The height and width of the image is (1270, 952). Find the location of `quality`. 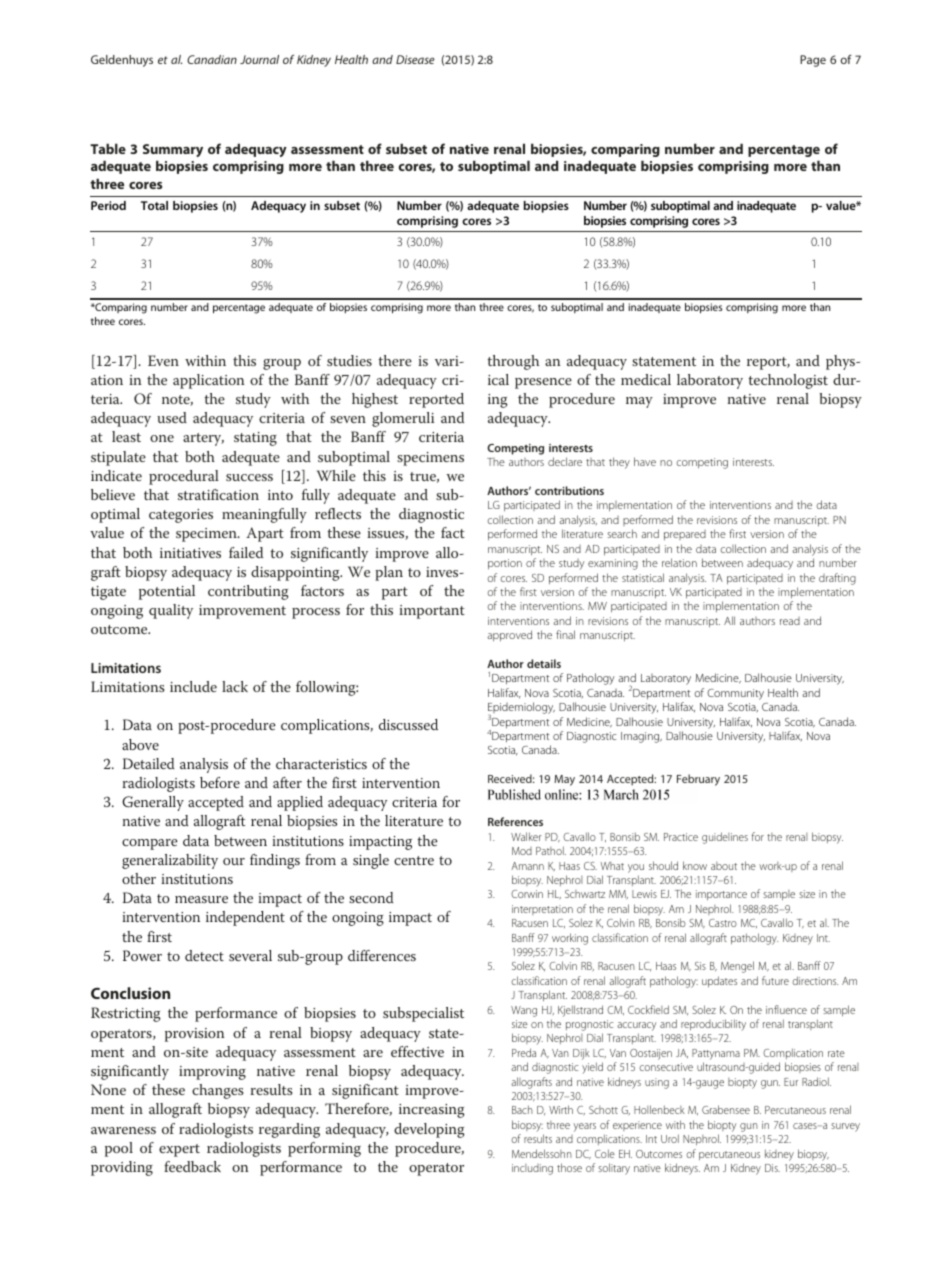

quality is located at coordinates (171, 611).
